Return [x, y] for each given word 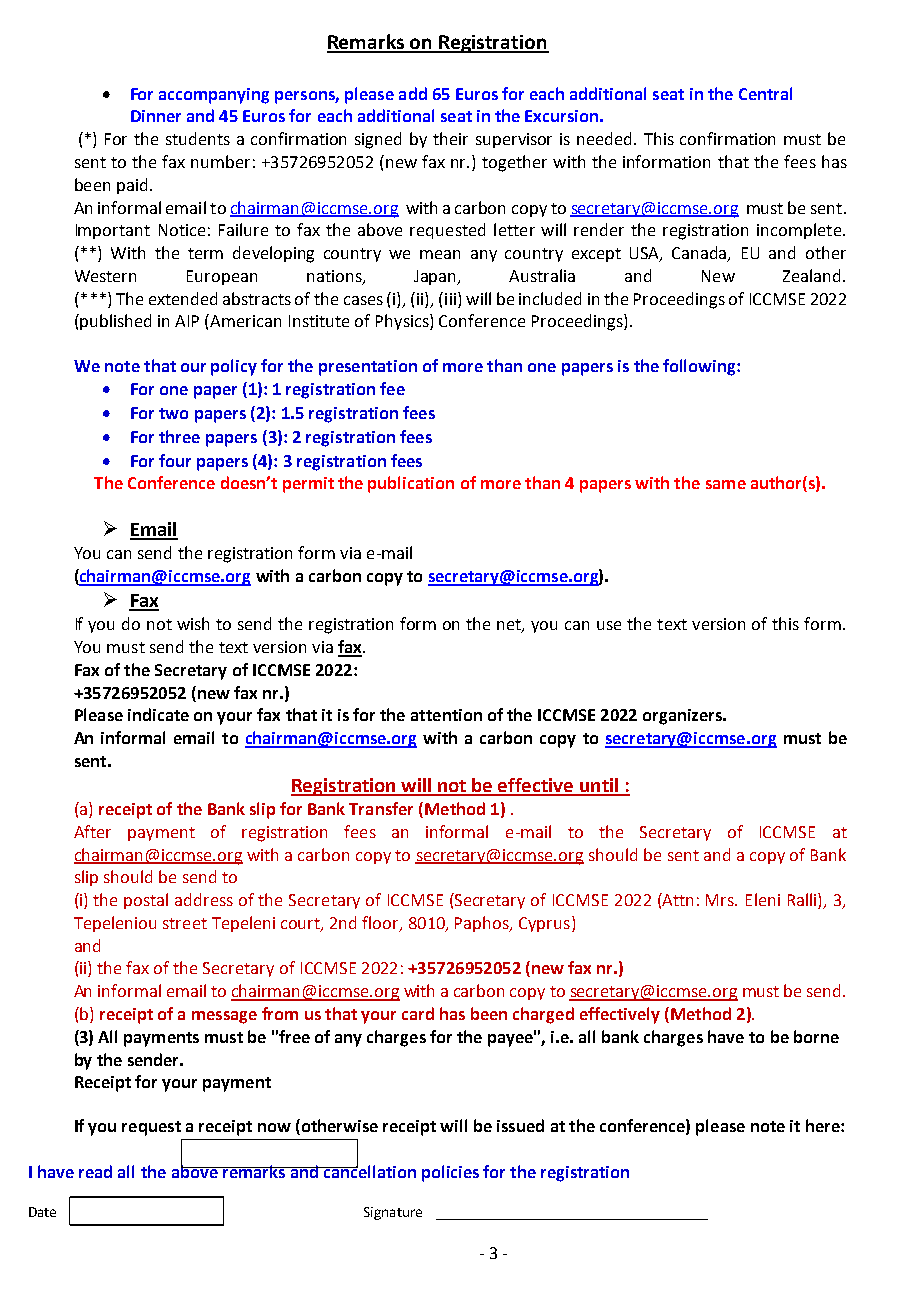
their [450, 138]
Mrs [721, 900]
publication [411, 484]
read [95, 1171]
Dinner [156, 116]
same [726, 484]
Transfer [381, 808]
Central [765, 93]
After [92, 831]
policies [450, 1173]
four [175, 460]
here [824, 1125]
